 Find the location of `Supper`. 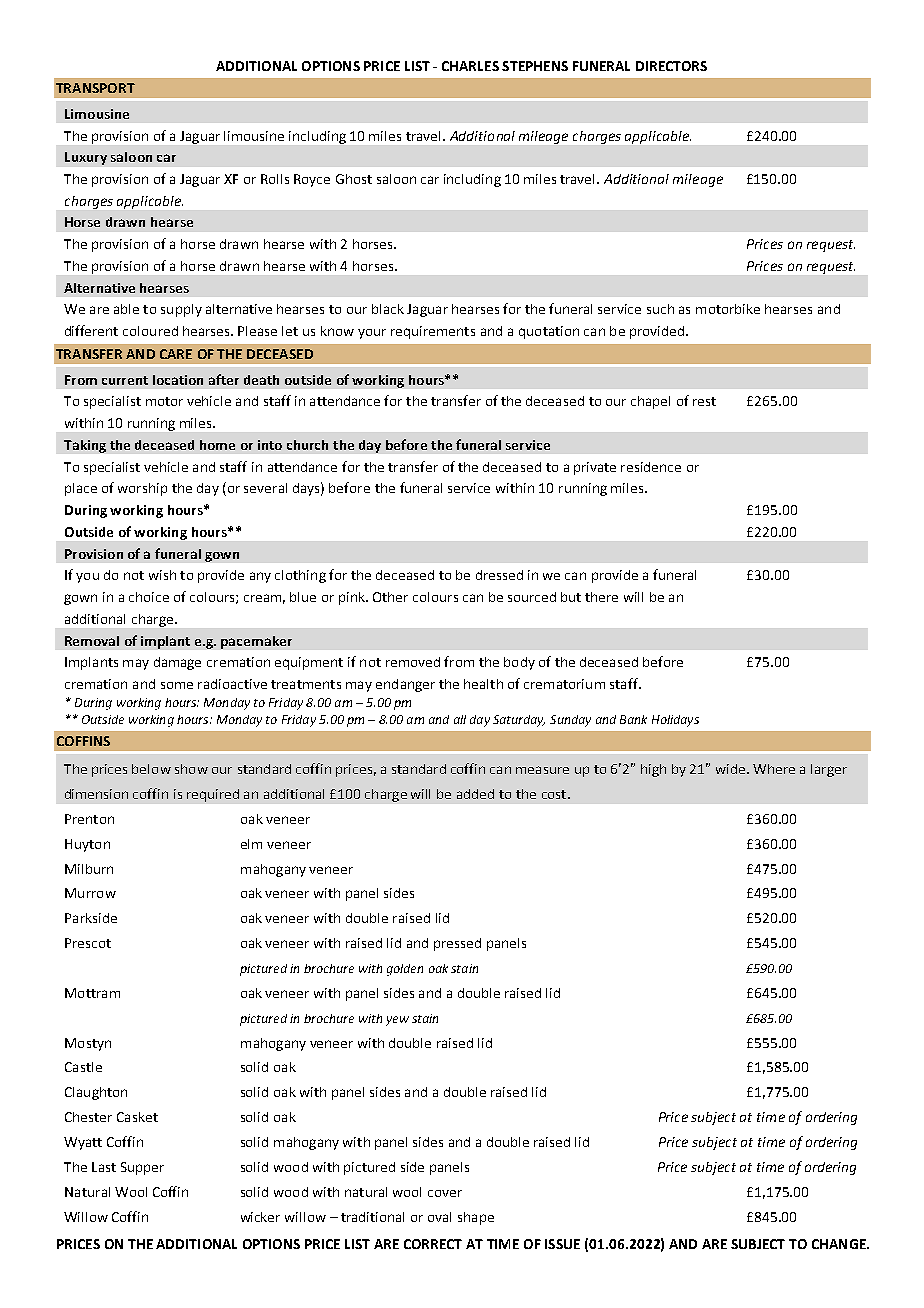

Supper is located at coordinates (142, 1168).
